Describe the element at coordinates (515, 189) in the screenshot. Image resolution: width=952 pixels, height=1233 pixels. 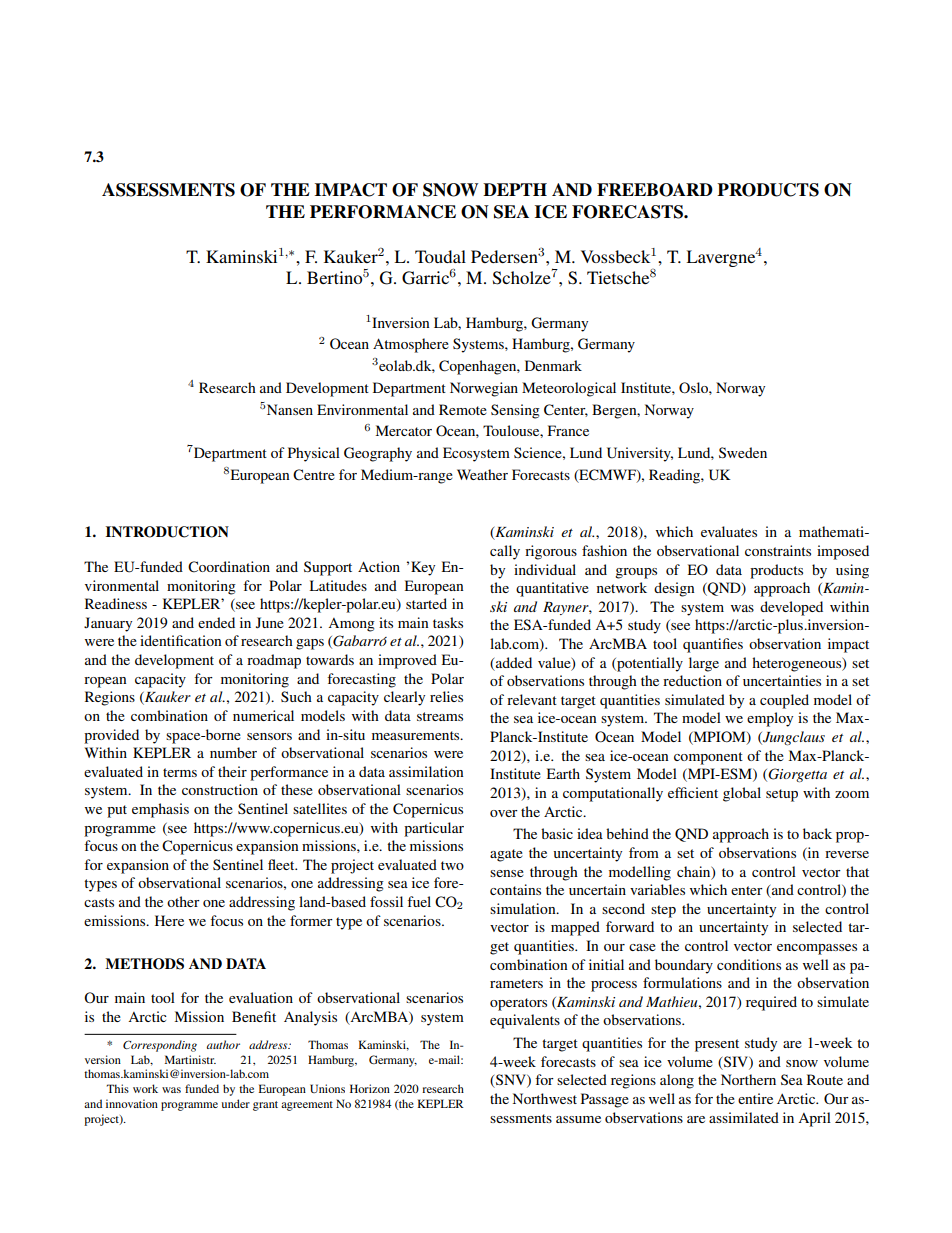
I see `DEPTH` at that location.
